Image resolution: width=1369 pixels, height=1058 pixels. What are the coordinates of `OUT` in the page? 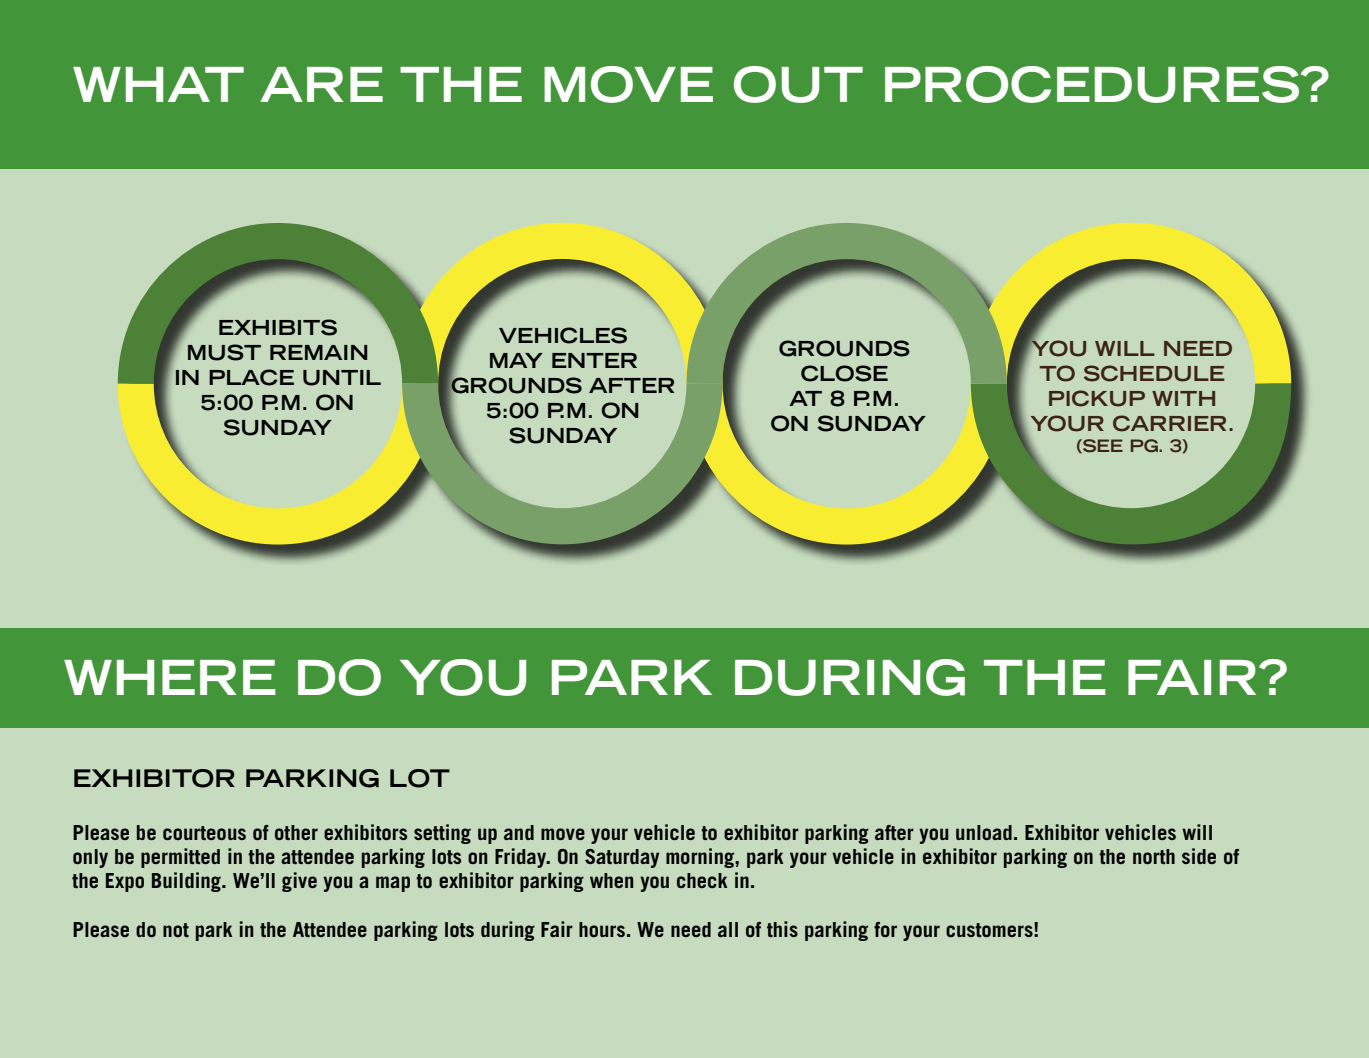 It's located at (798, 84).
